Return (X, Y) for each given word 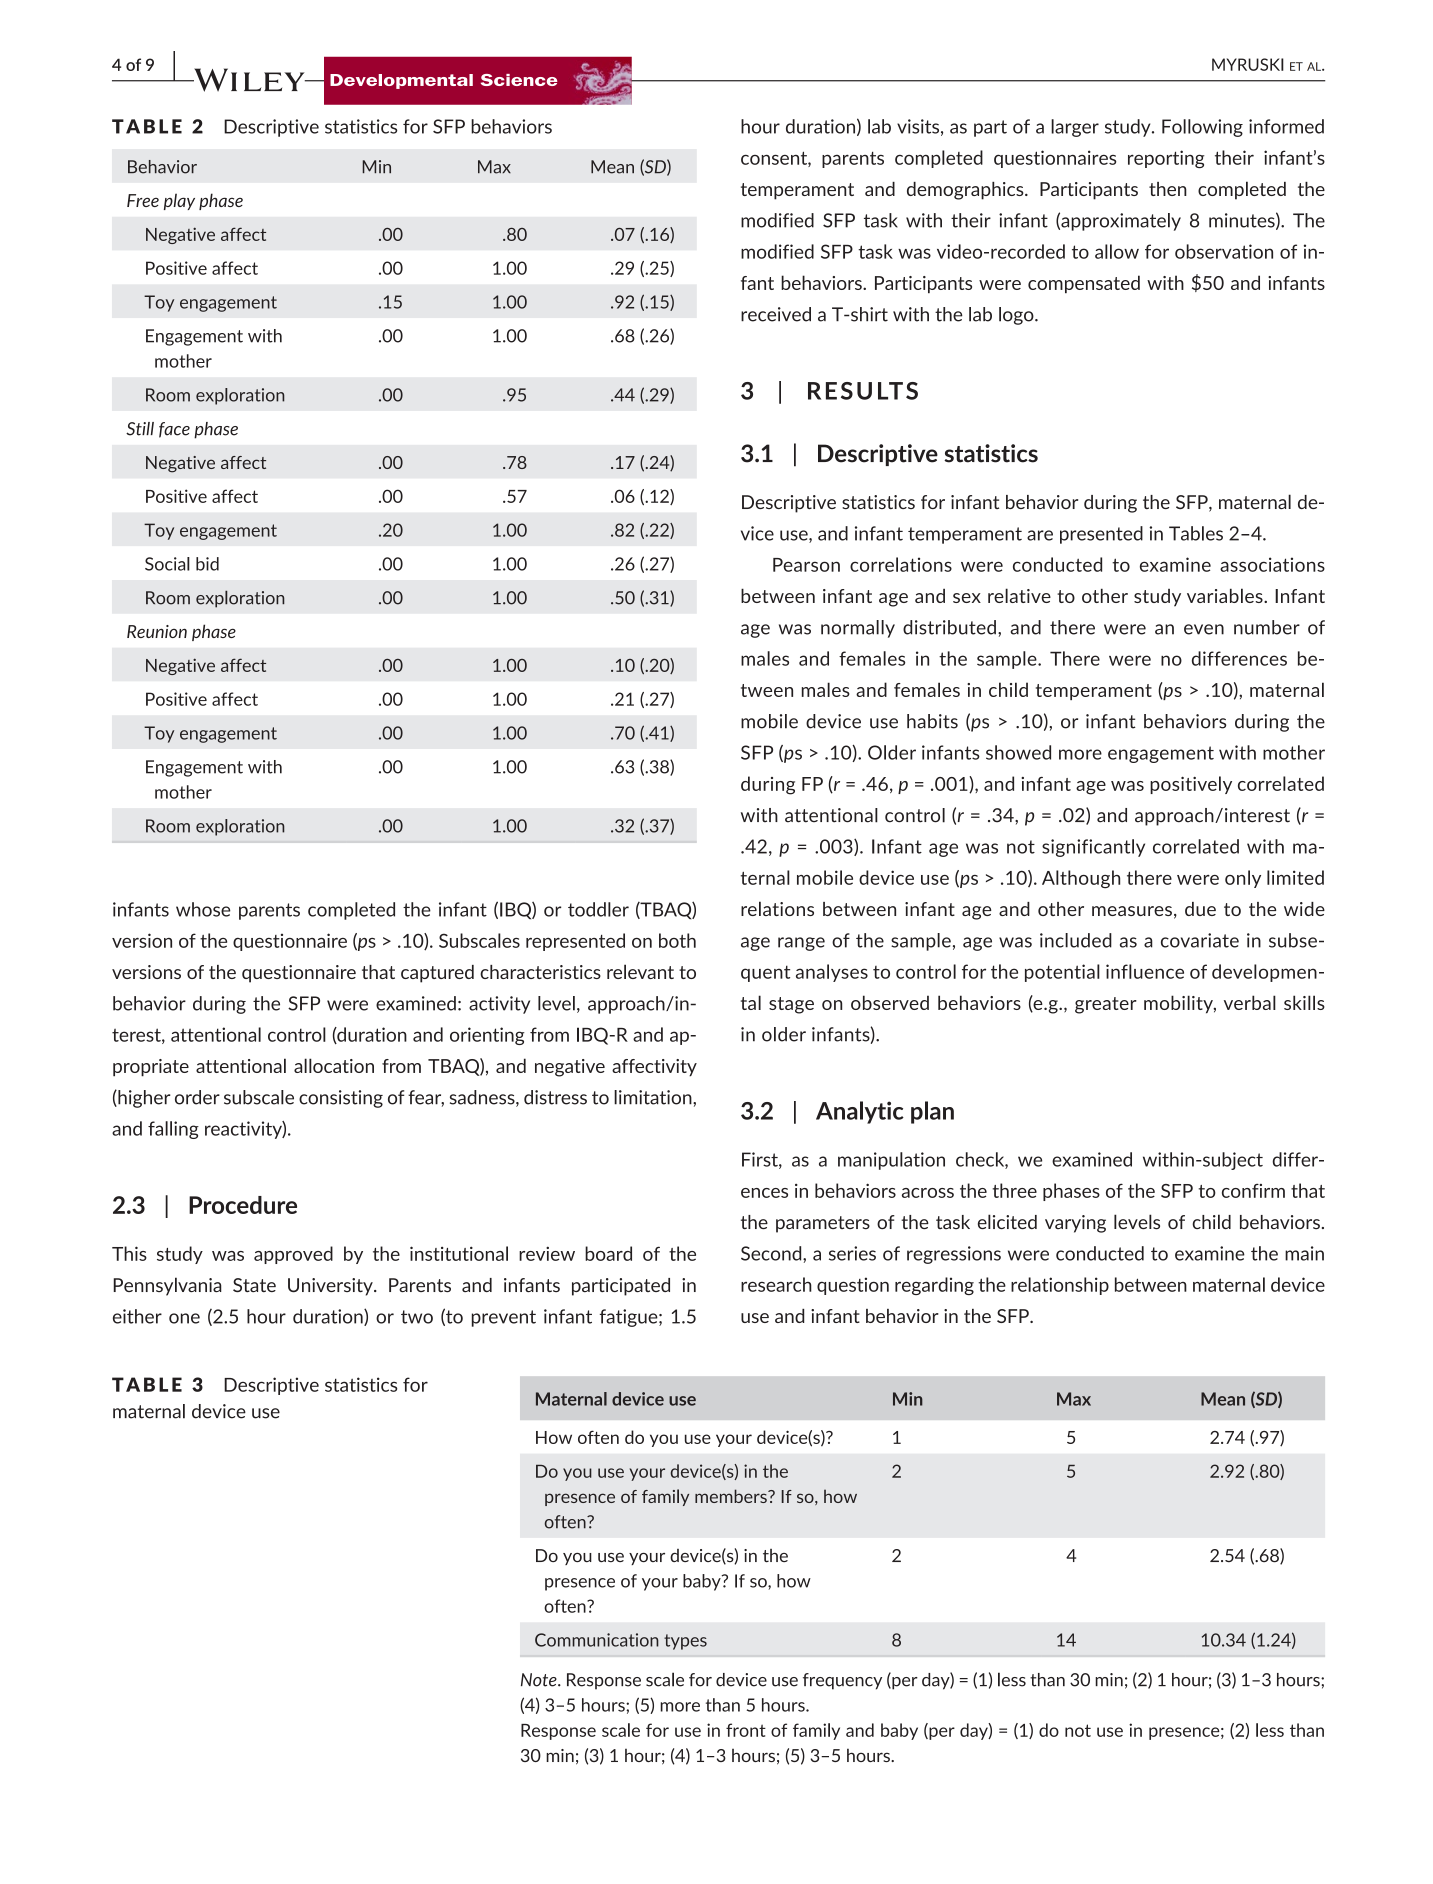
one (184, 1318)
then (1168, 189)
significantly (1093, 848)
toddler (598, 909)
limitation (654, 1097)
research (776, 1284)
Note (540, 1680)
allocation (334, 1065)
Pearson (806, 565)
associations (1272, 564)
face (174, 430)
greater (1106, 1005)
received (776, 314)
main (1304, 1253)
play (179, 201)
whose (203, 909)
